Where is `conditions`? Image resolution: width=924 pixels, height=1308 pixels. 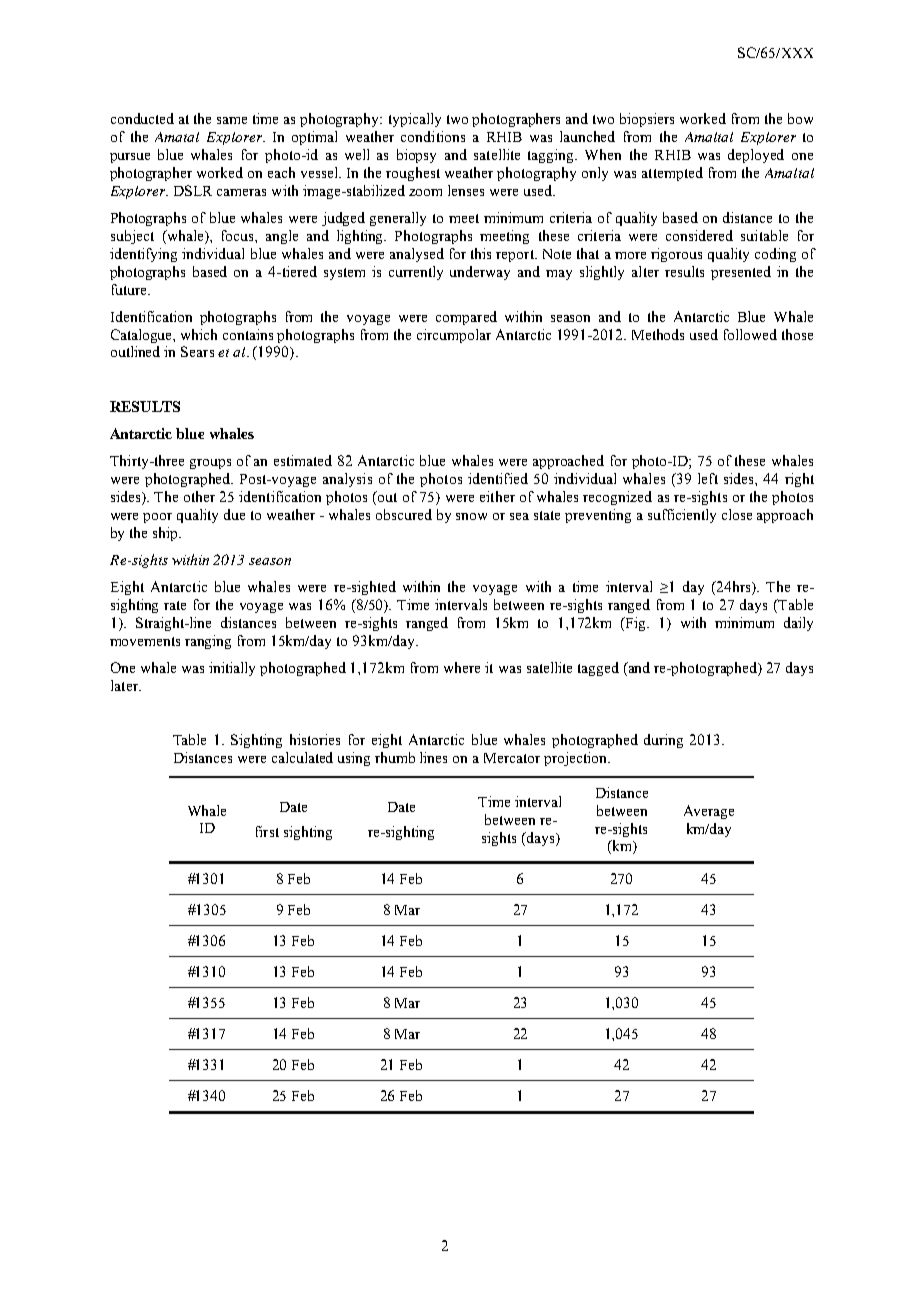
conditions is located at coordinates (433, 136).
